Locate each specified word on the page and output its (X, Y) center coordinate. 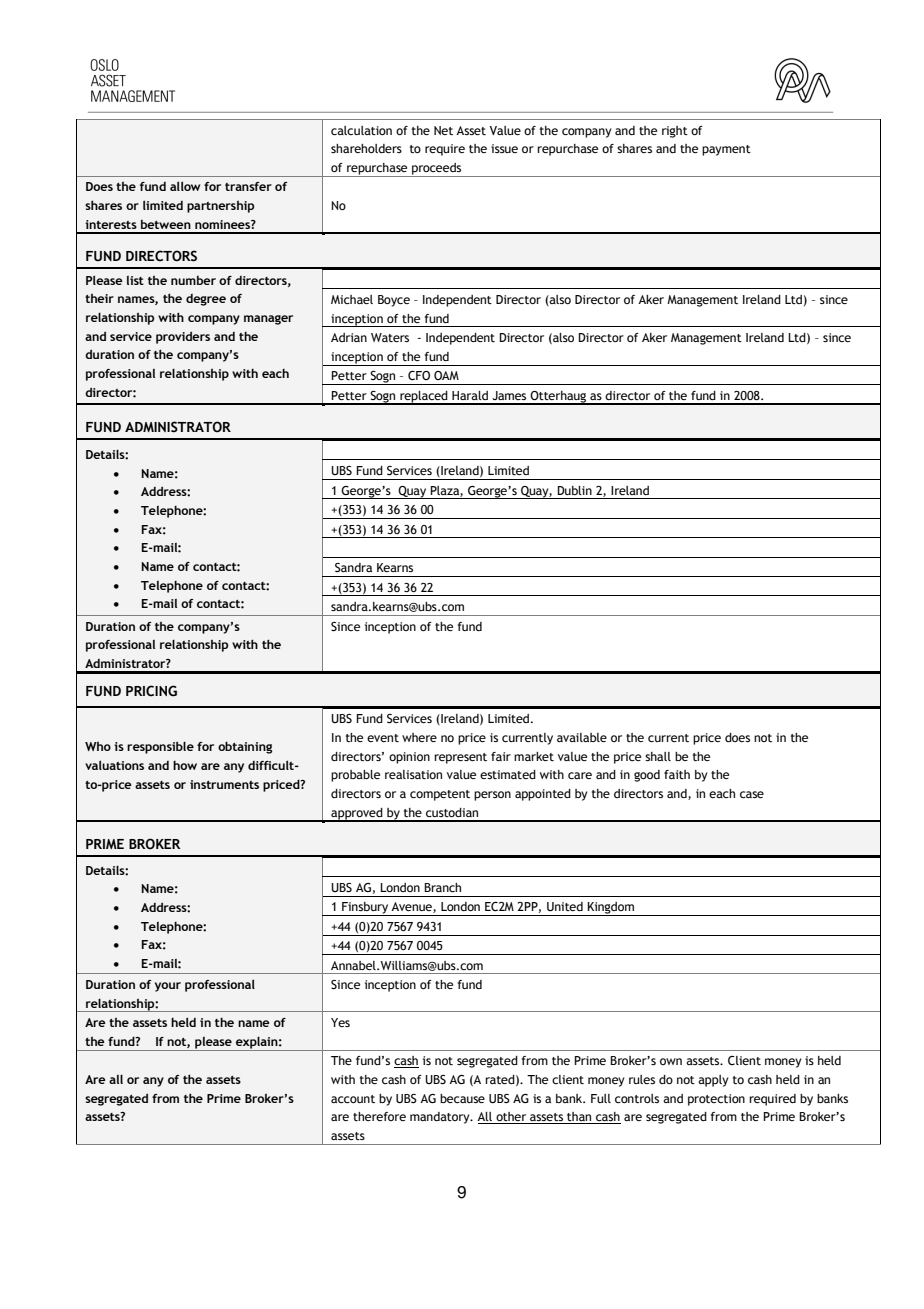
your (168, 987)
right (675, 132)
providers (183, 337)
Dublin (574, 490)
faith (677, 774)
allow (185, 186)
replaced (424, 398)
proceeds (437, 170)
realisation (413, 774)
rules (642, 1079)
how (185, 765)
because (462, 1098)
